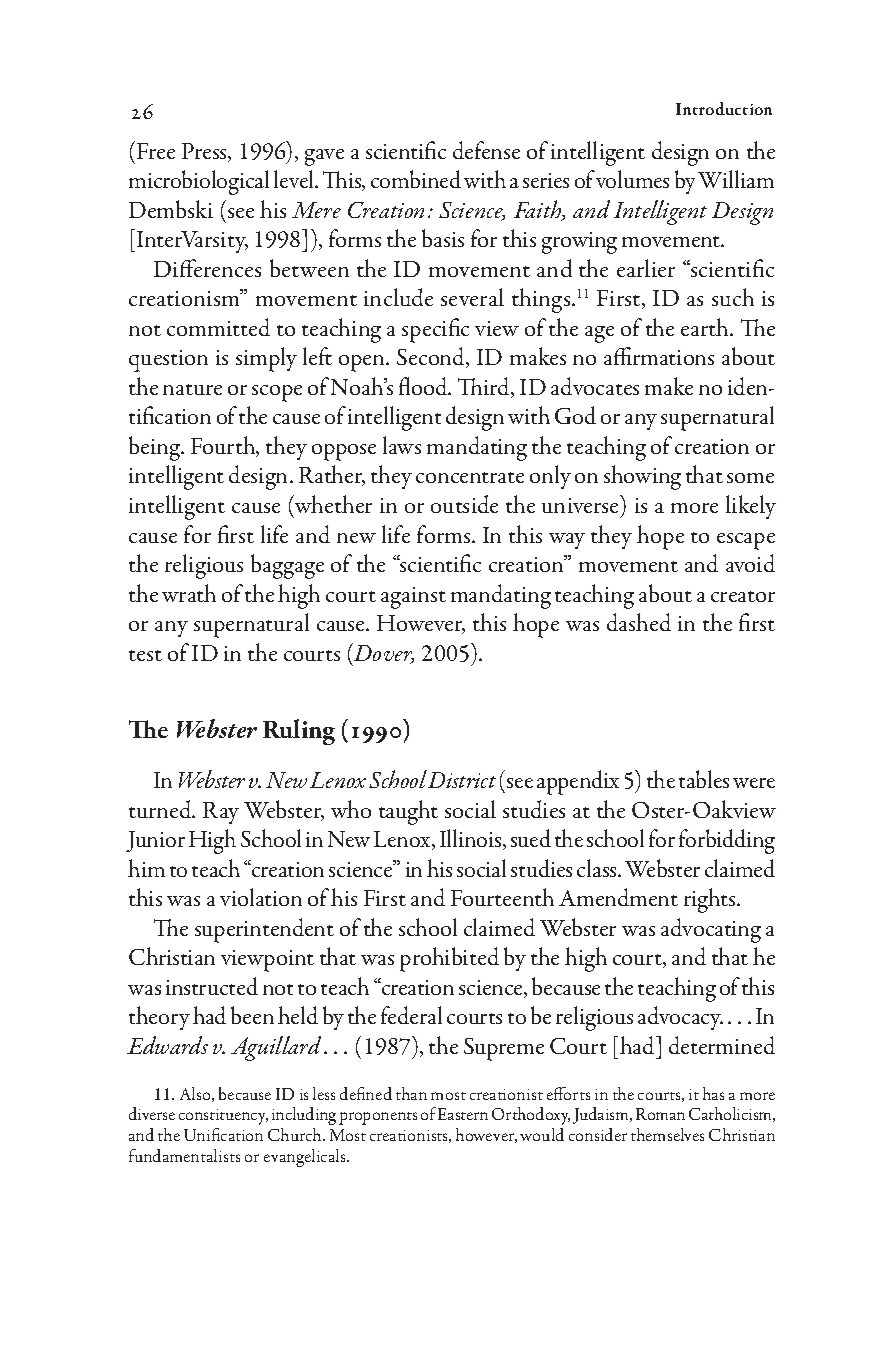 This document has height=1345, width=896. Describe the element at coordinates (724, 108) in the document. I see `Introduction` at that location.
